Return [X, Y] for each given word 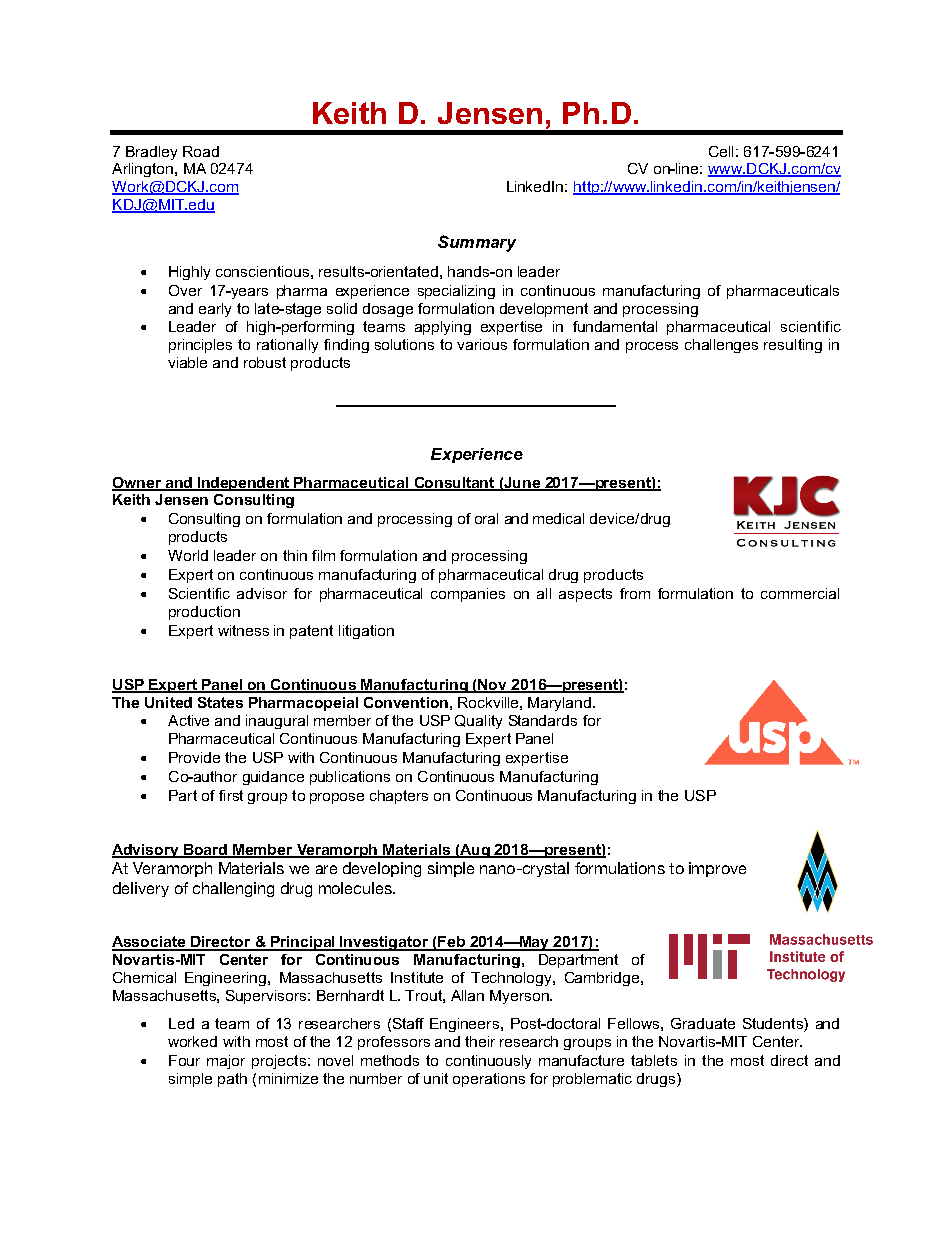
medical [558, 518]
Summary [477, 243]
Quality [478, 722]
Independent [244, 484]
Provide [194, 757]
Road [201, 151]
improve [717, 869]
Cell [721, 151]
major [226, 1062]
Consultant [454, 483]
